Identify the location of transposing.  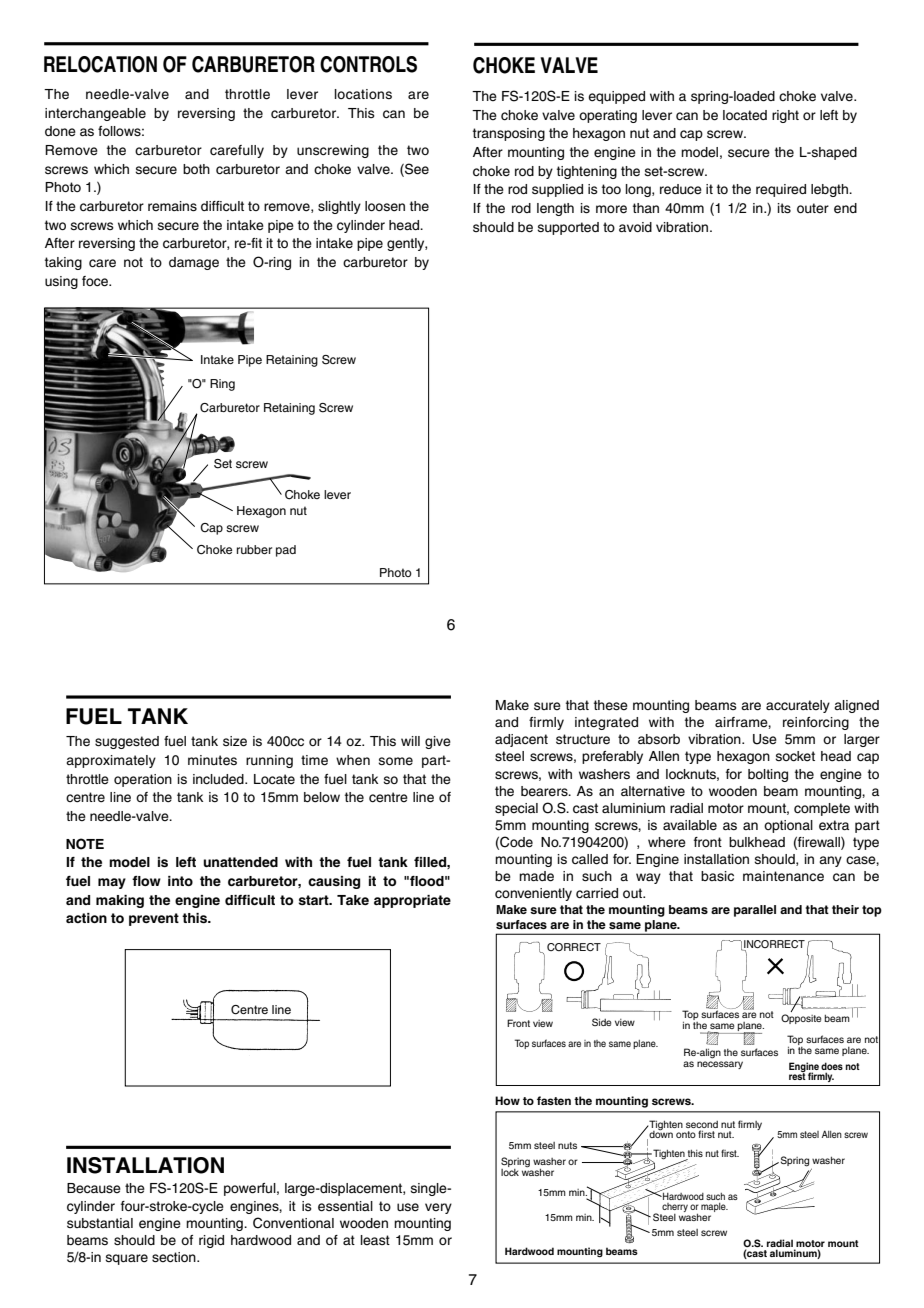
(509, 134).
